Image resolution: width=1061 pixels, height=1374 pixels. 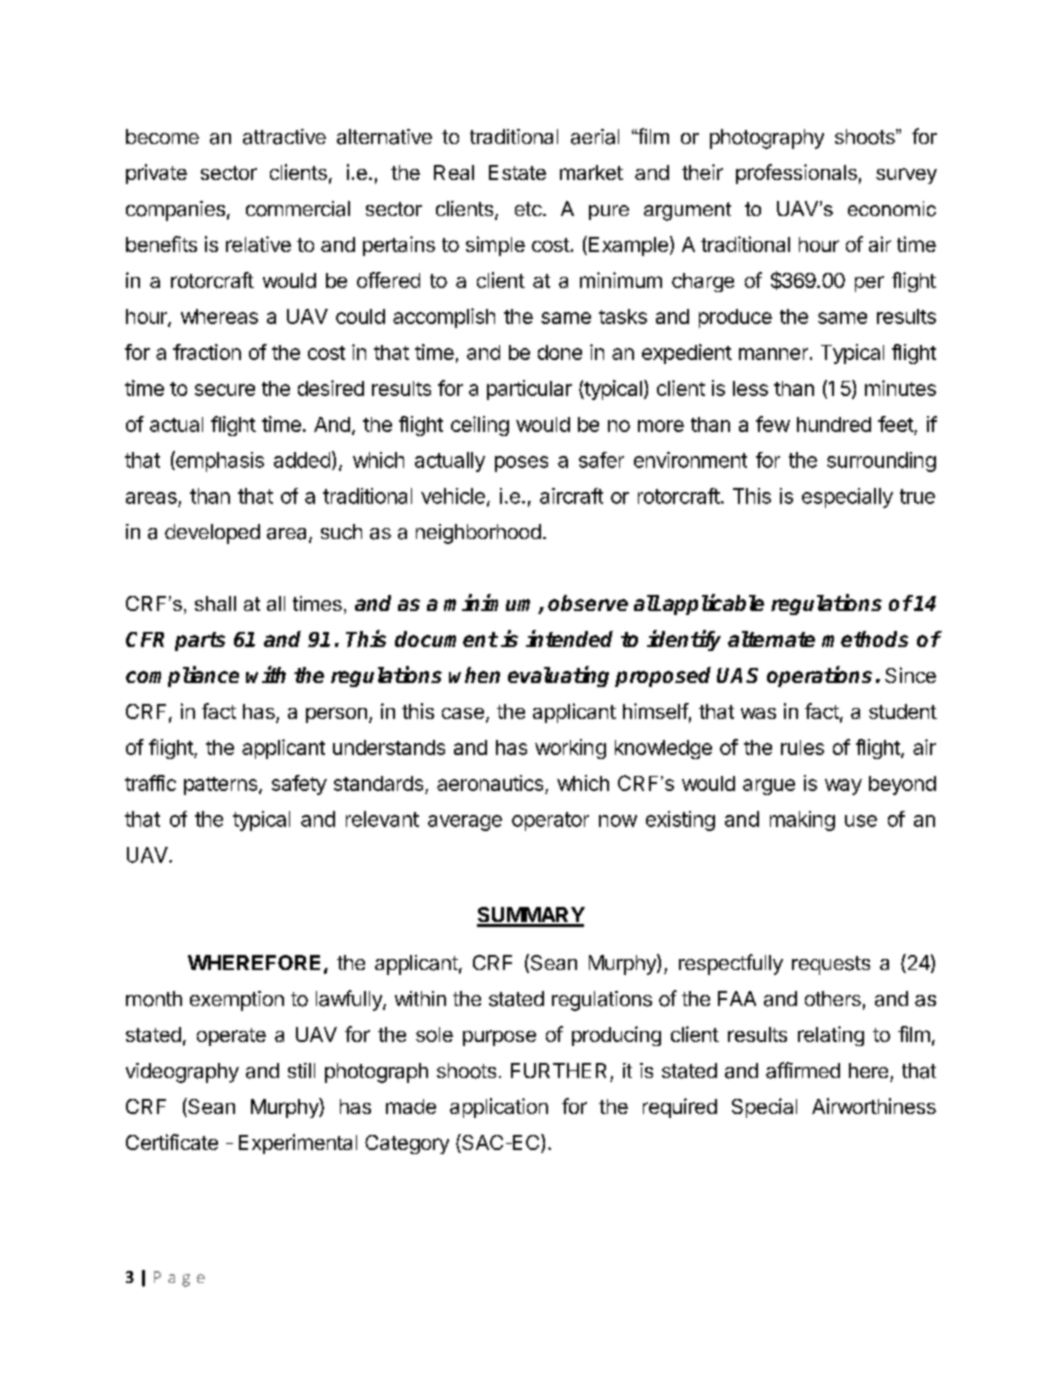 I want to click on operator, so click(x=550, y=821).
